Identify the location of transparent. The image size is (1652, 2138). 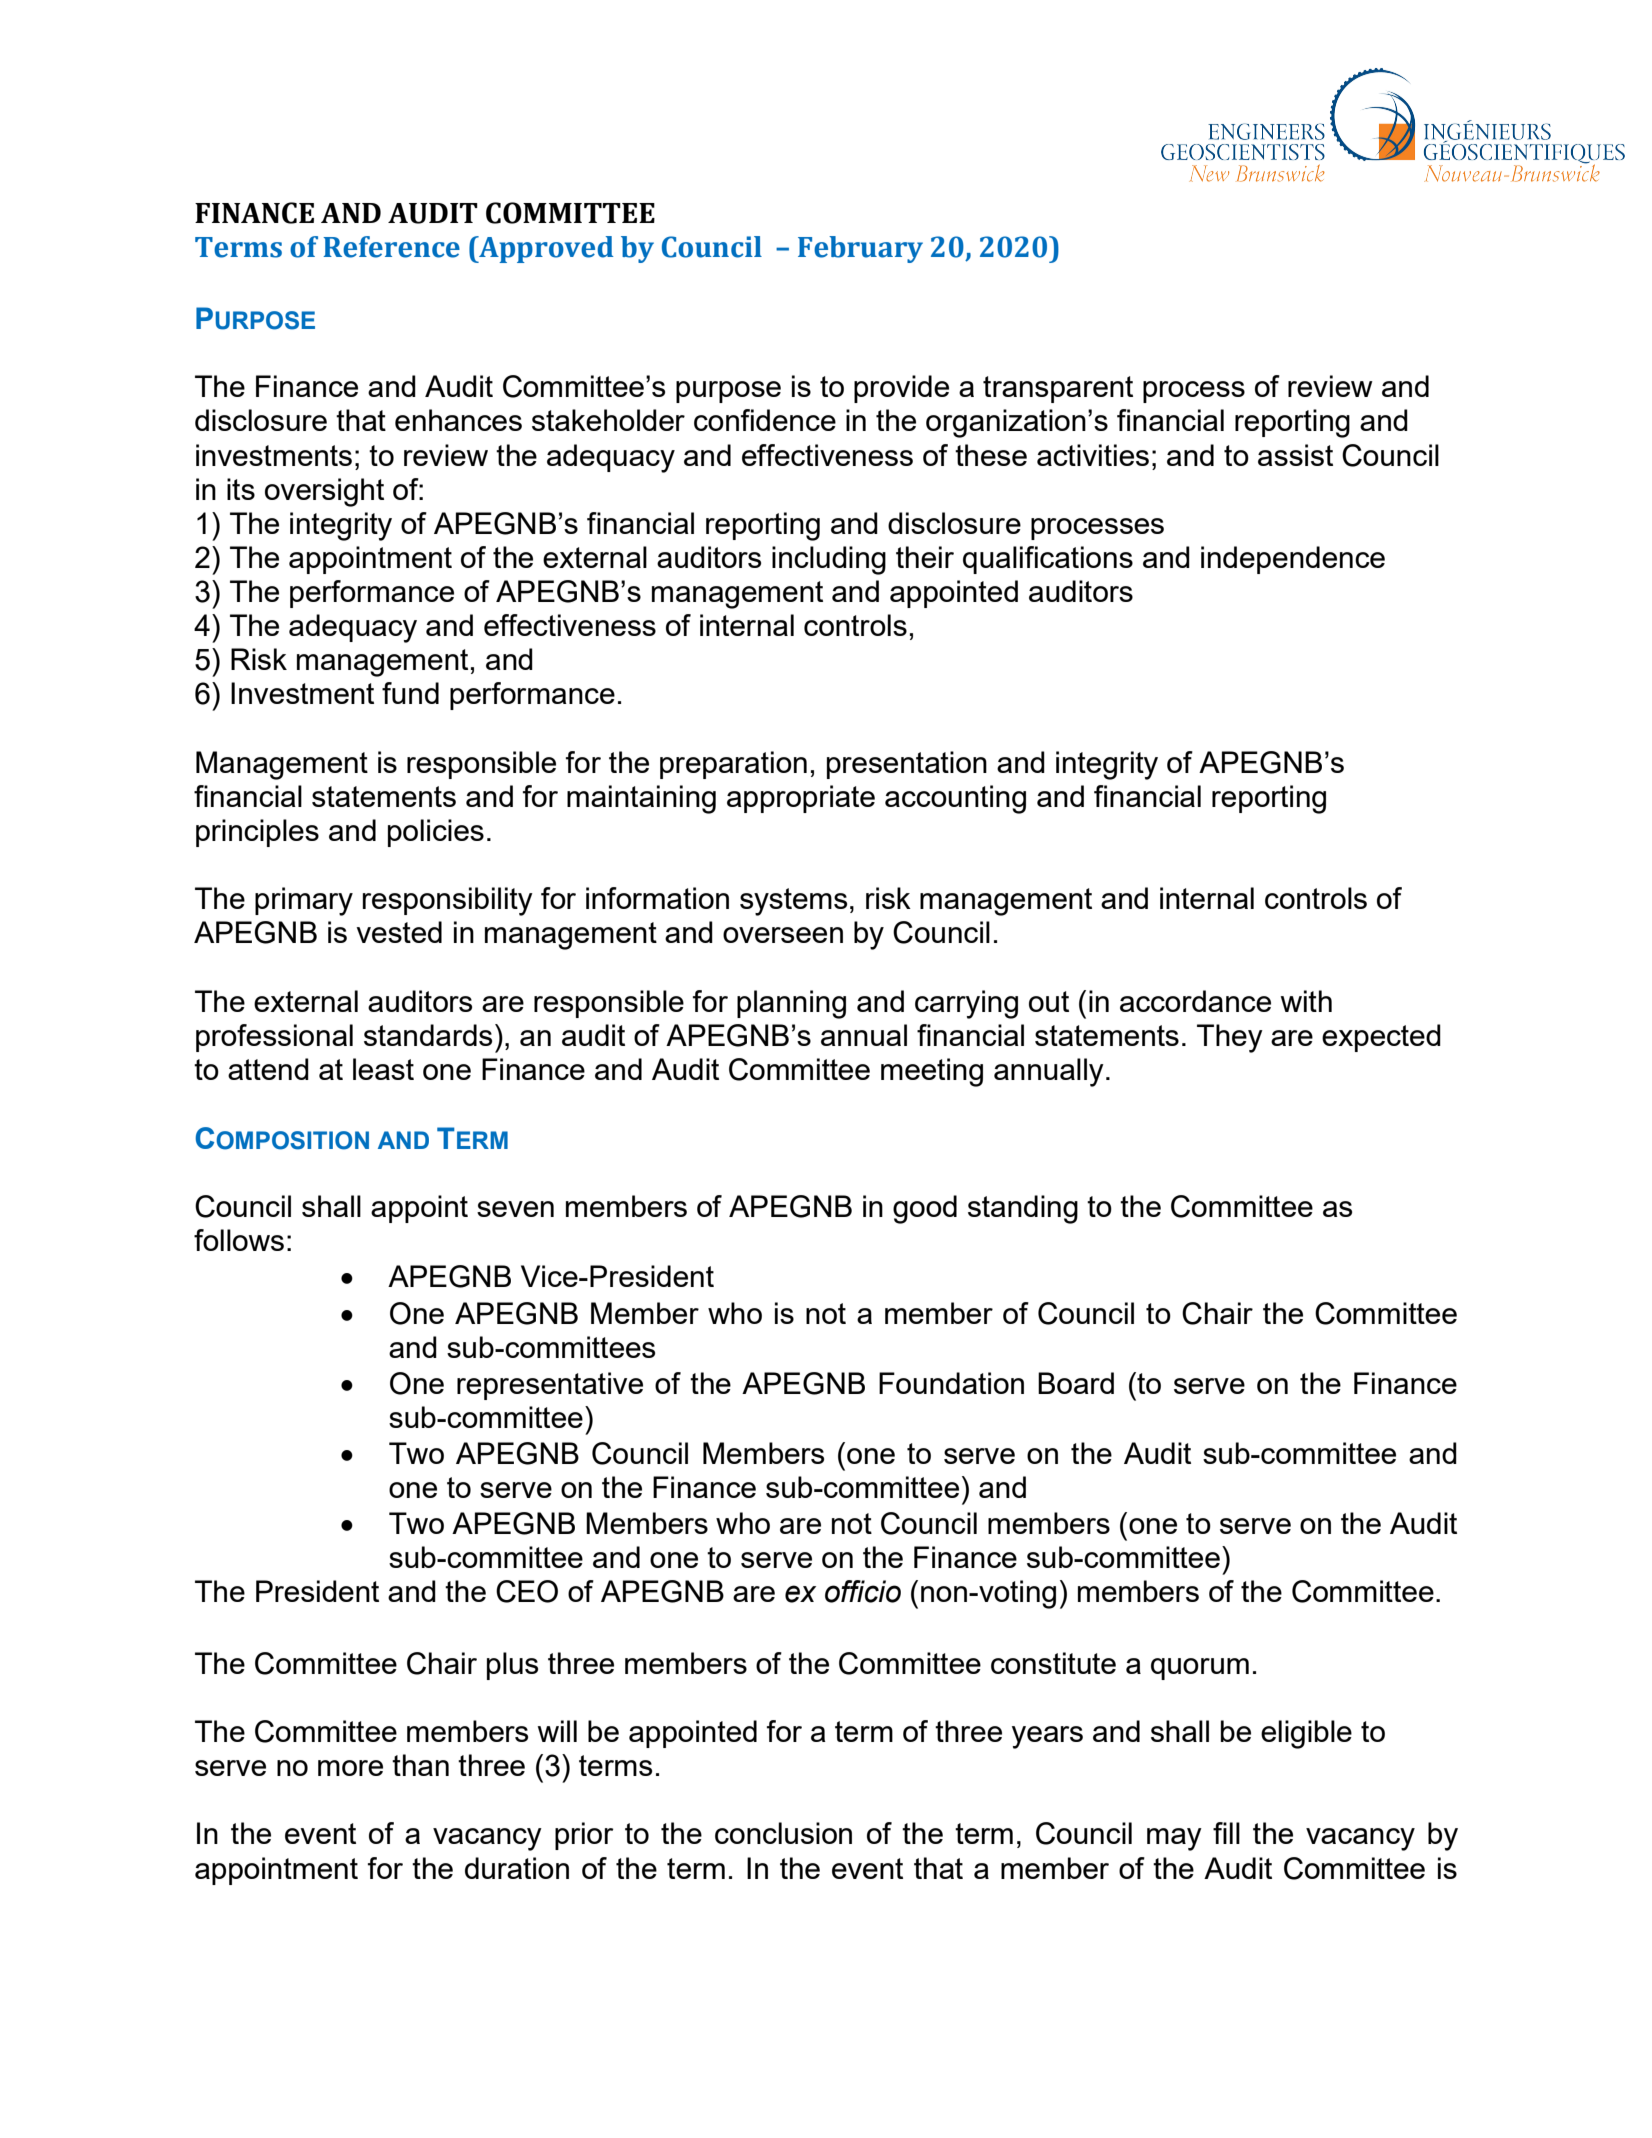
(1058, 389).
